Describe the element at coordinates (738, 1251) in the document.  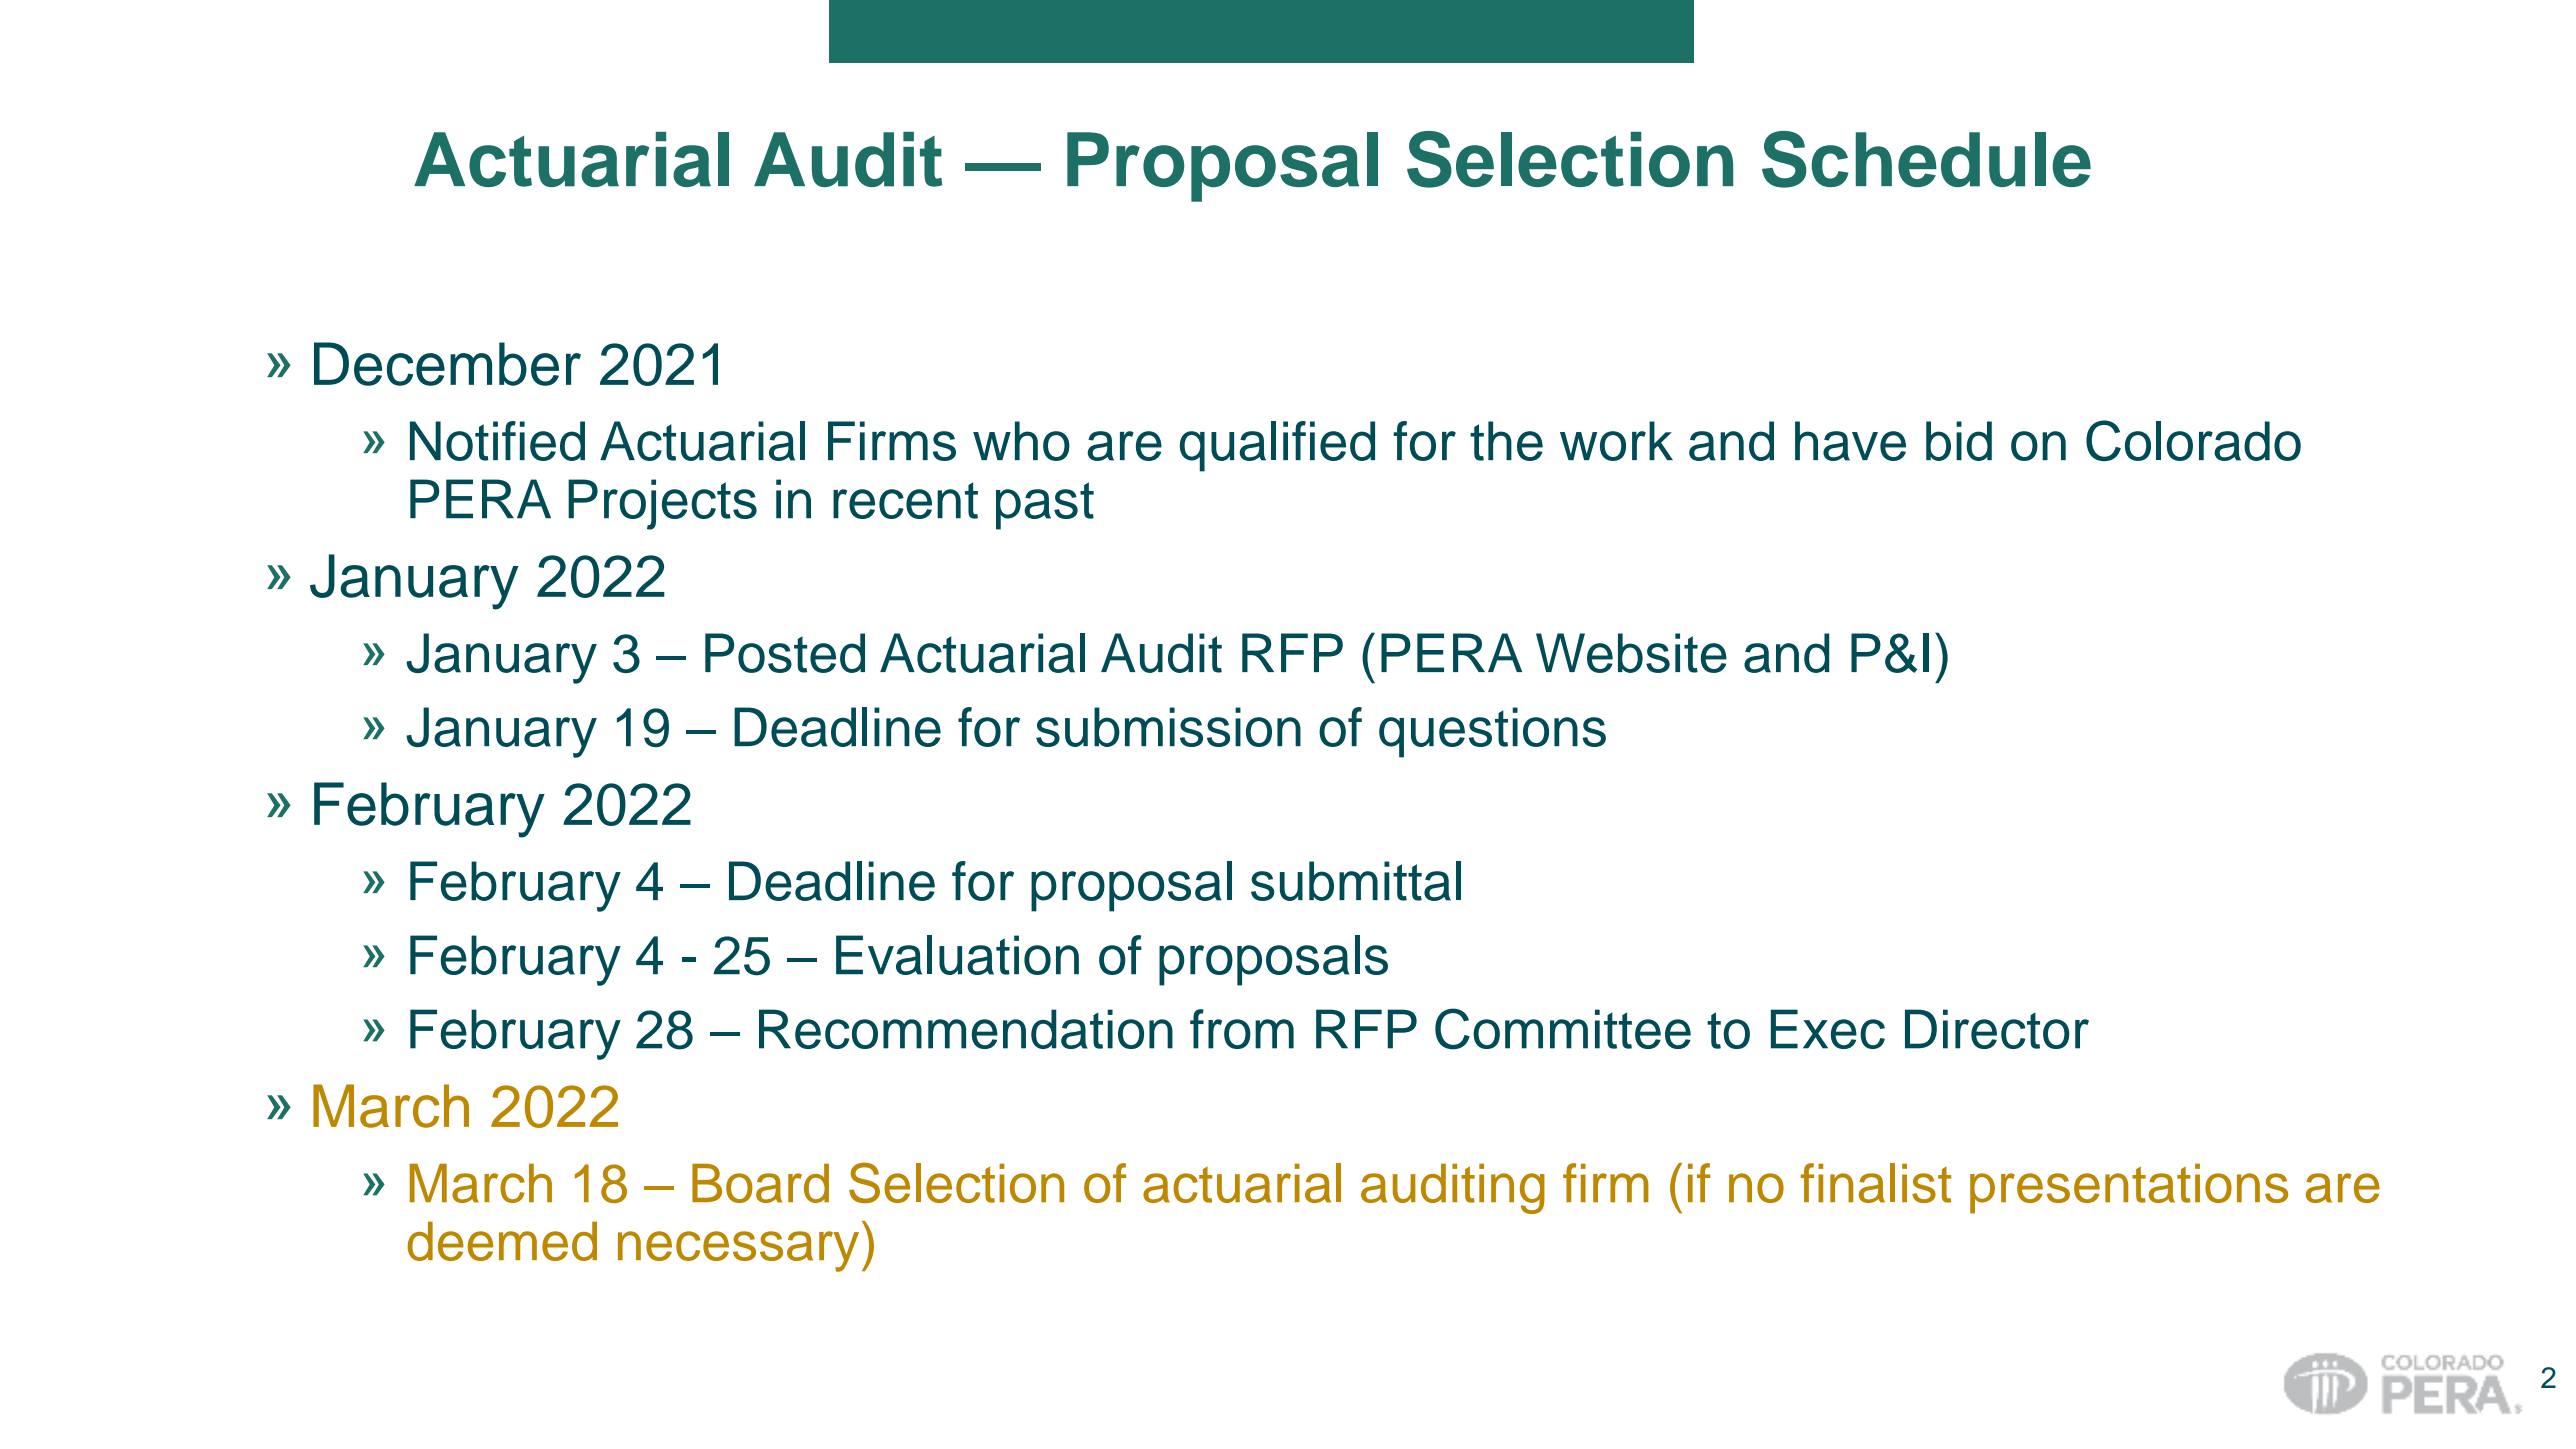
I see `necessary` at that location.
